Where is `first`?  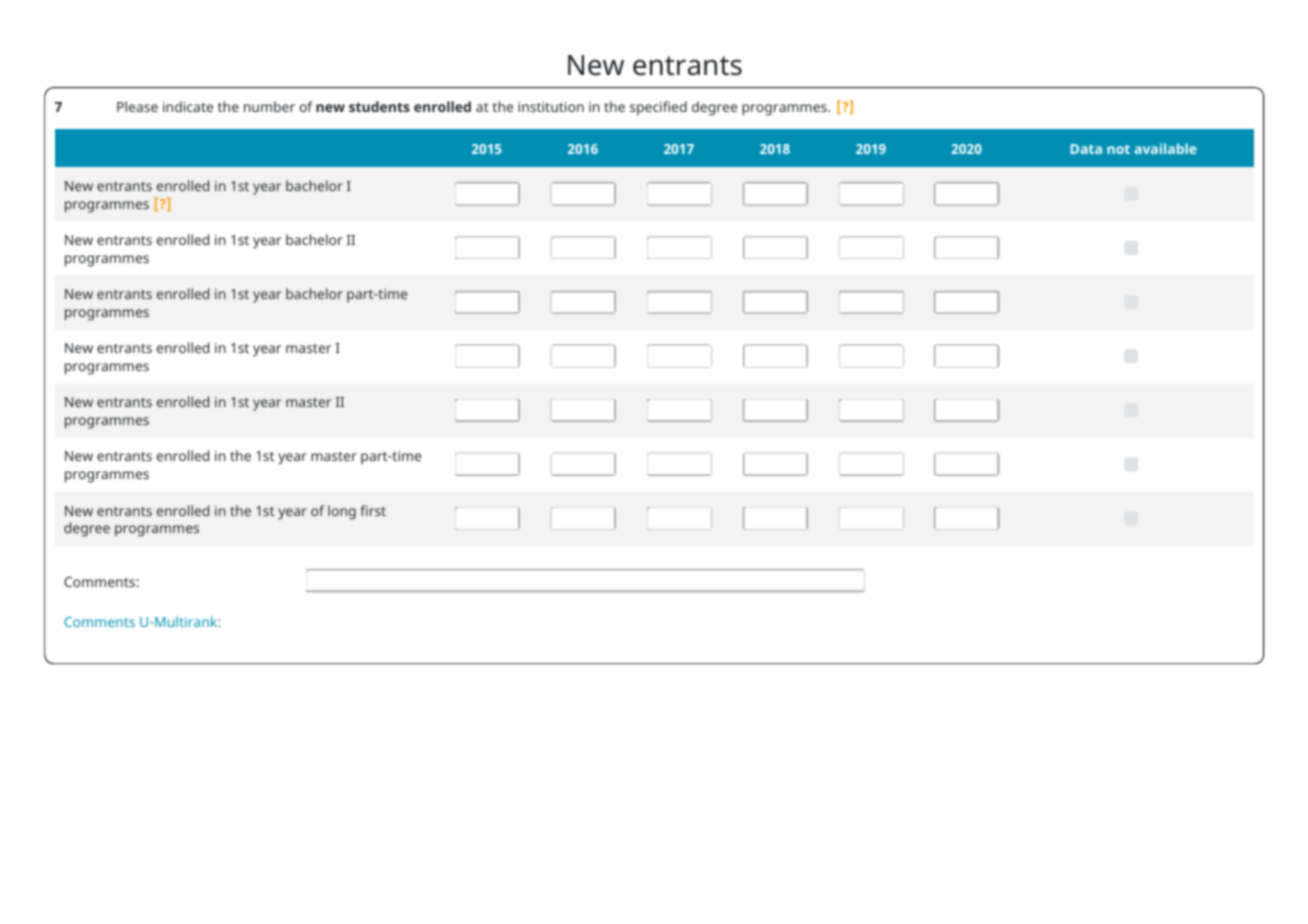
first is located at coordinates (373, 510).
